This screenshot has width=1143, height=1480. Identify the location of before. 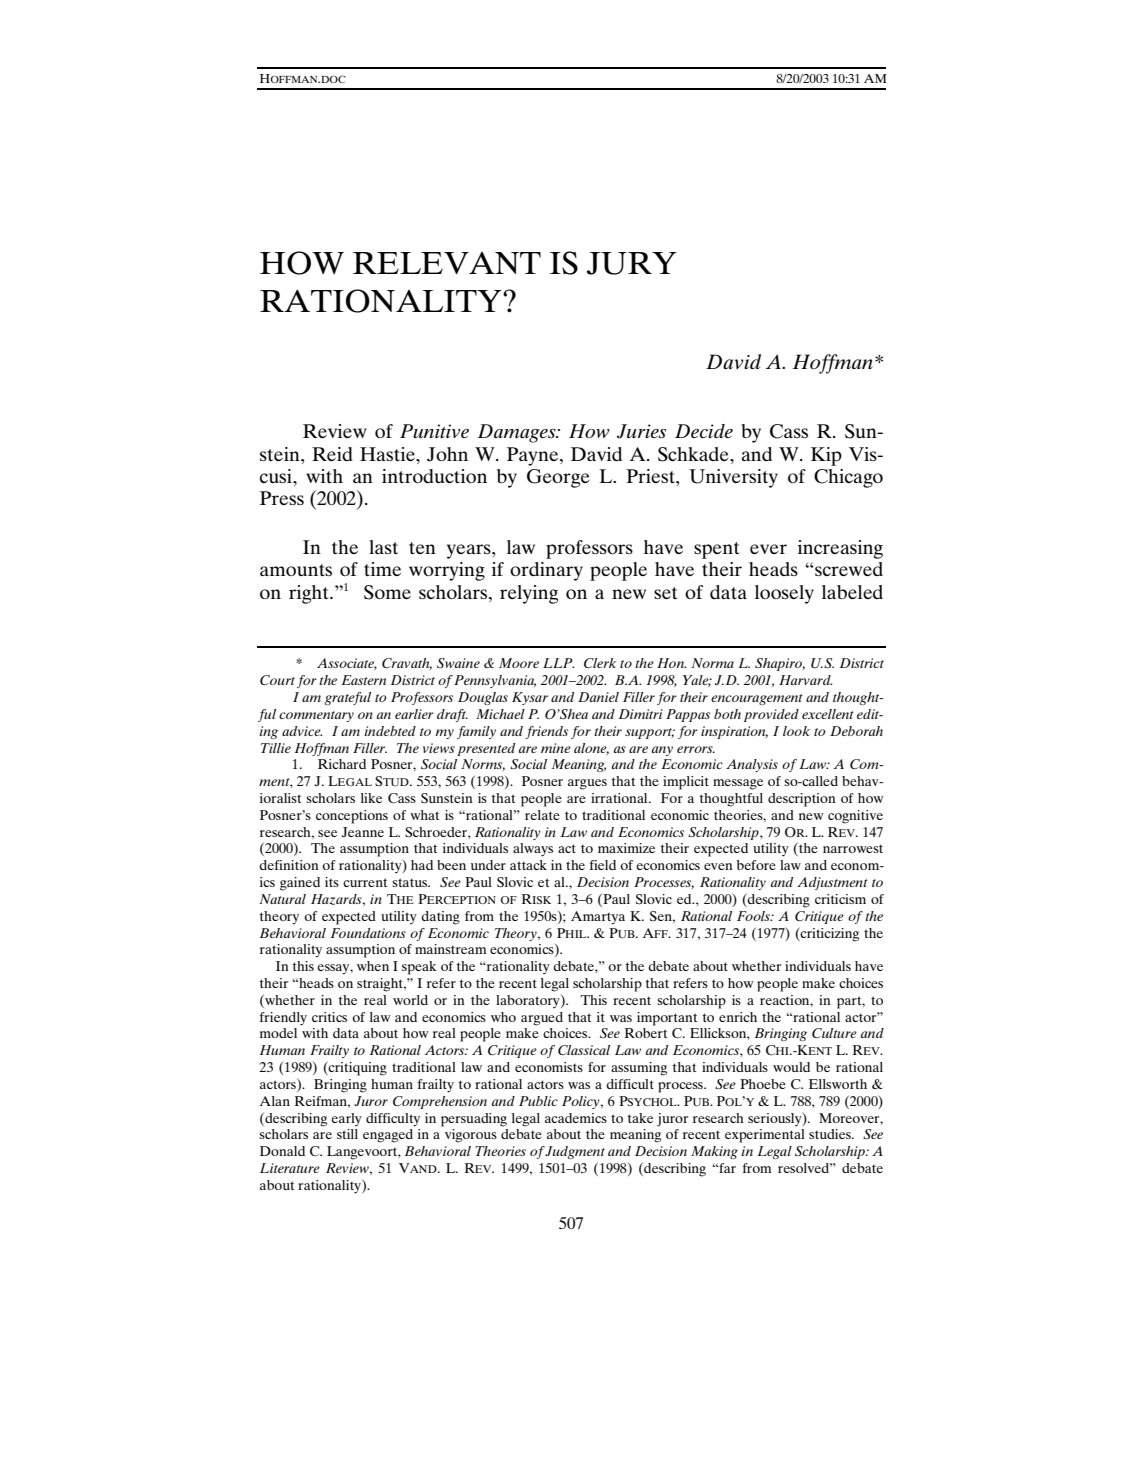
(756, 865).
